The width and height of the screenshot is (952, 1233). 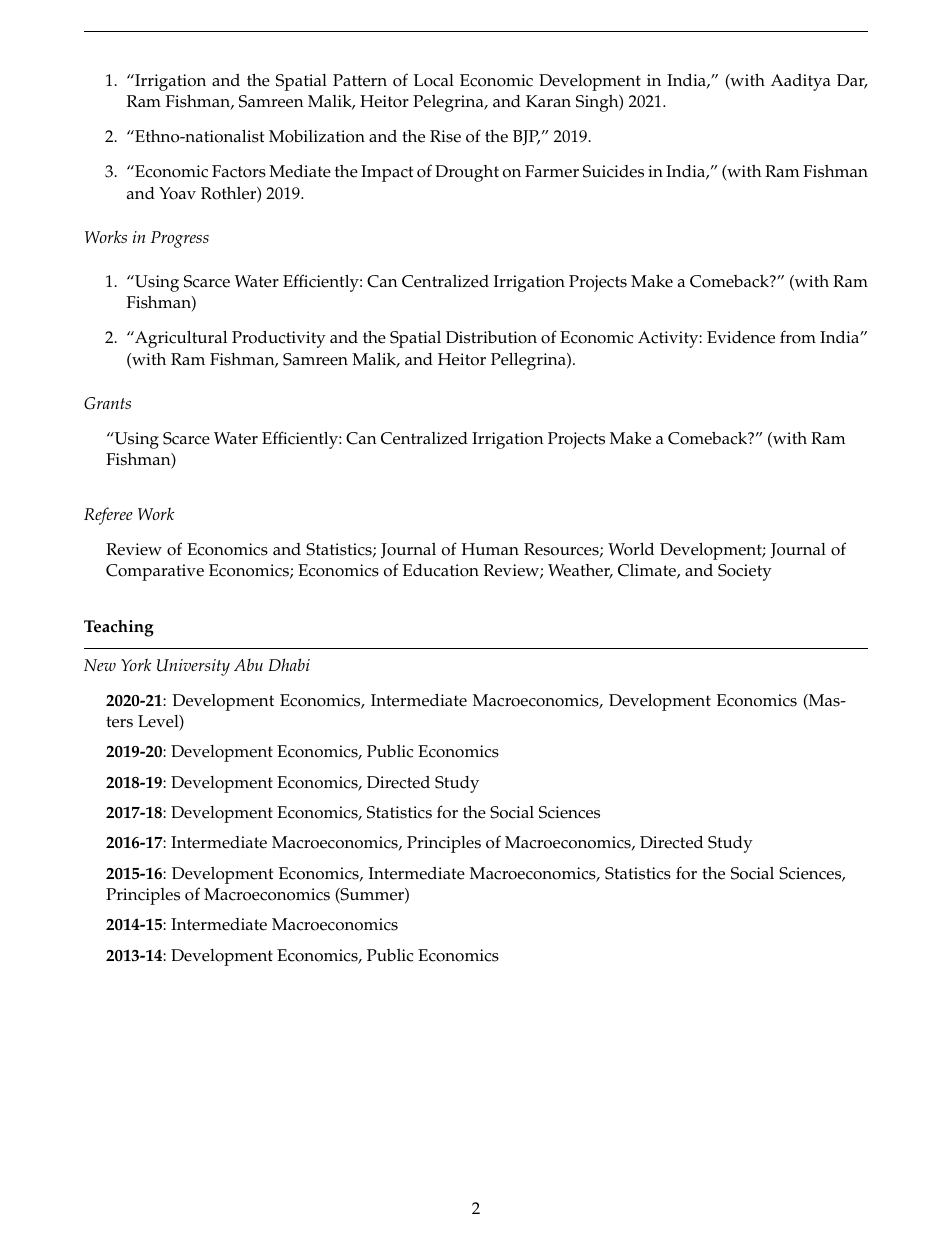 I want to click on Local, so click(x=433, y=80).
